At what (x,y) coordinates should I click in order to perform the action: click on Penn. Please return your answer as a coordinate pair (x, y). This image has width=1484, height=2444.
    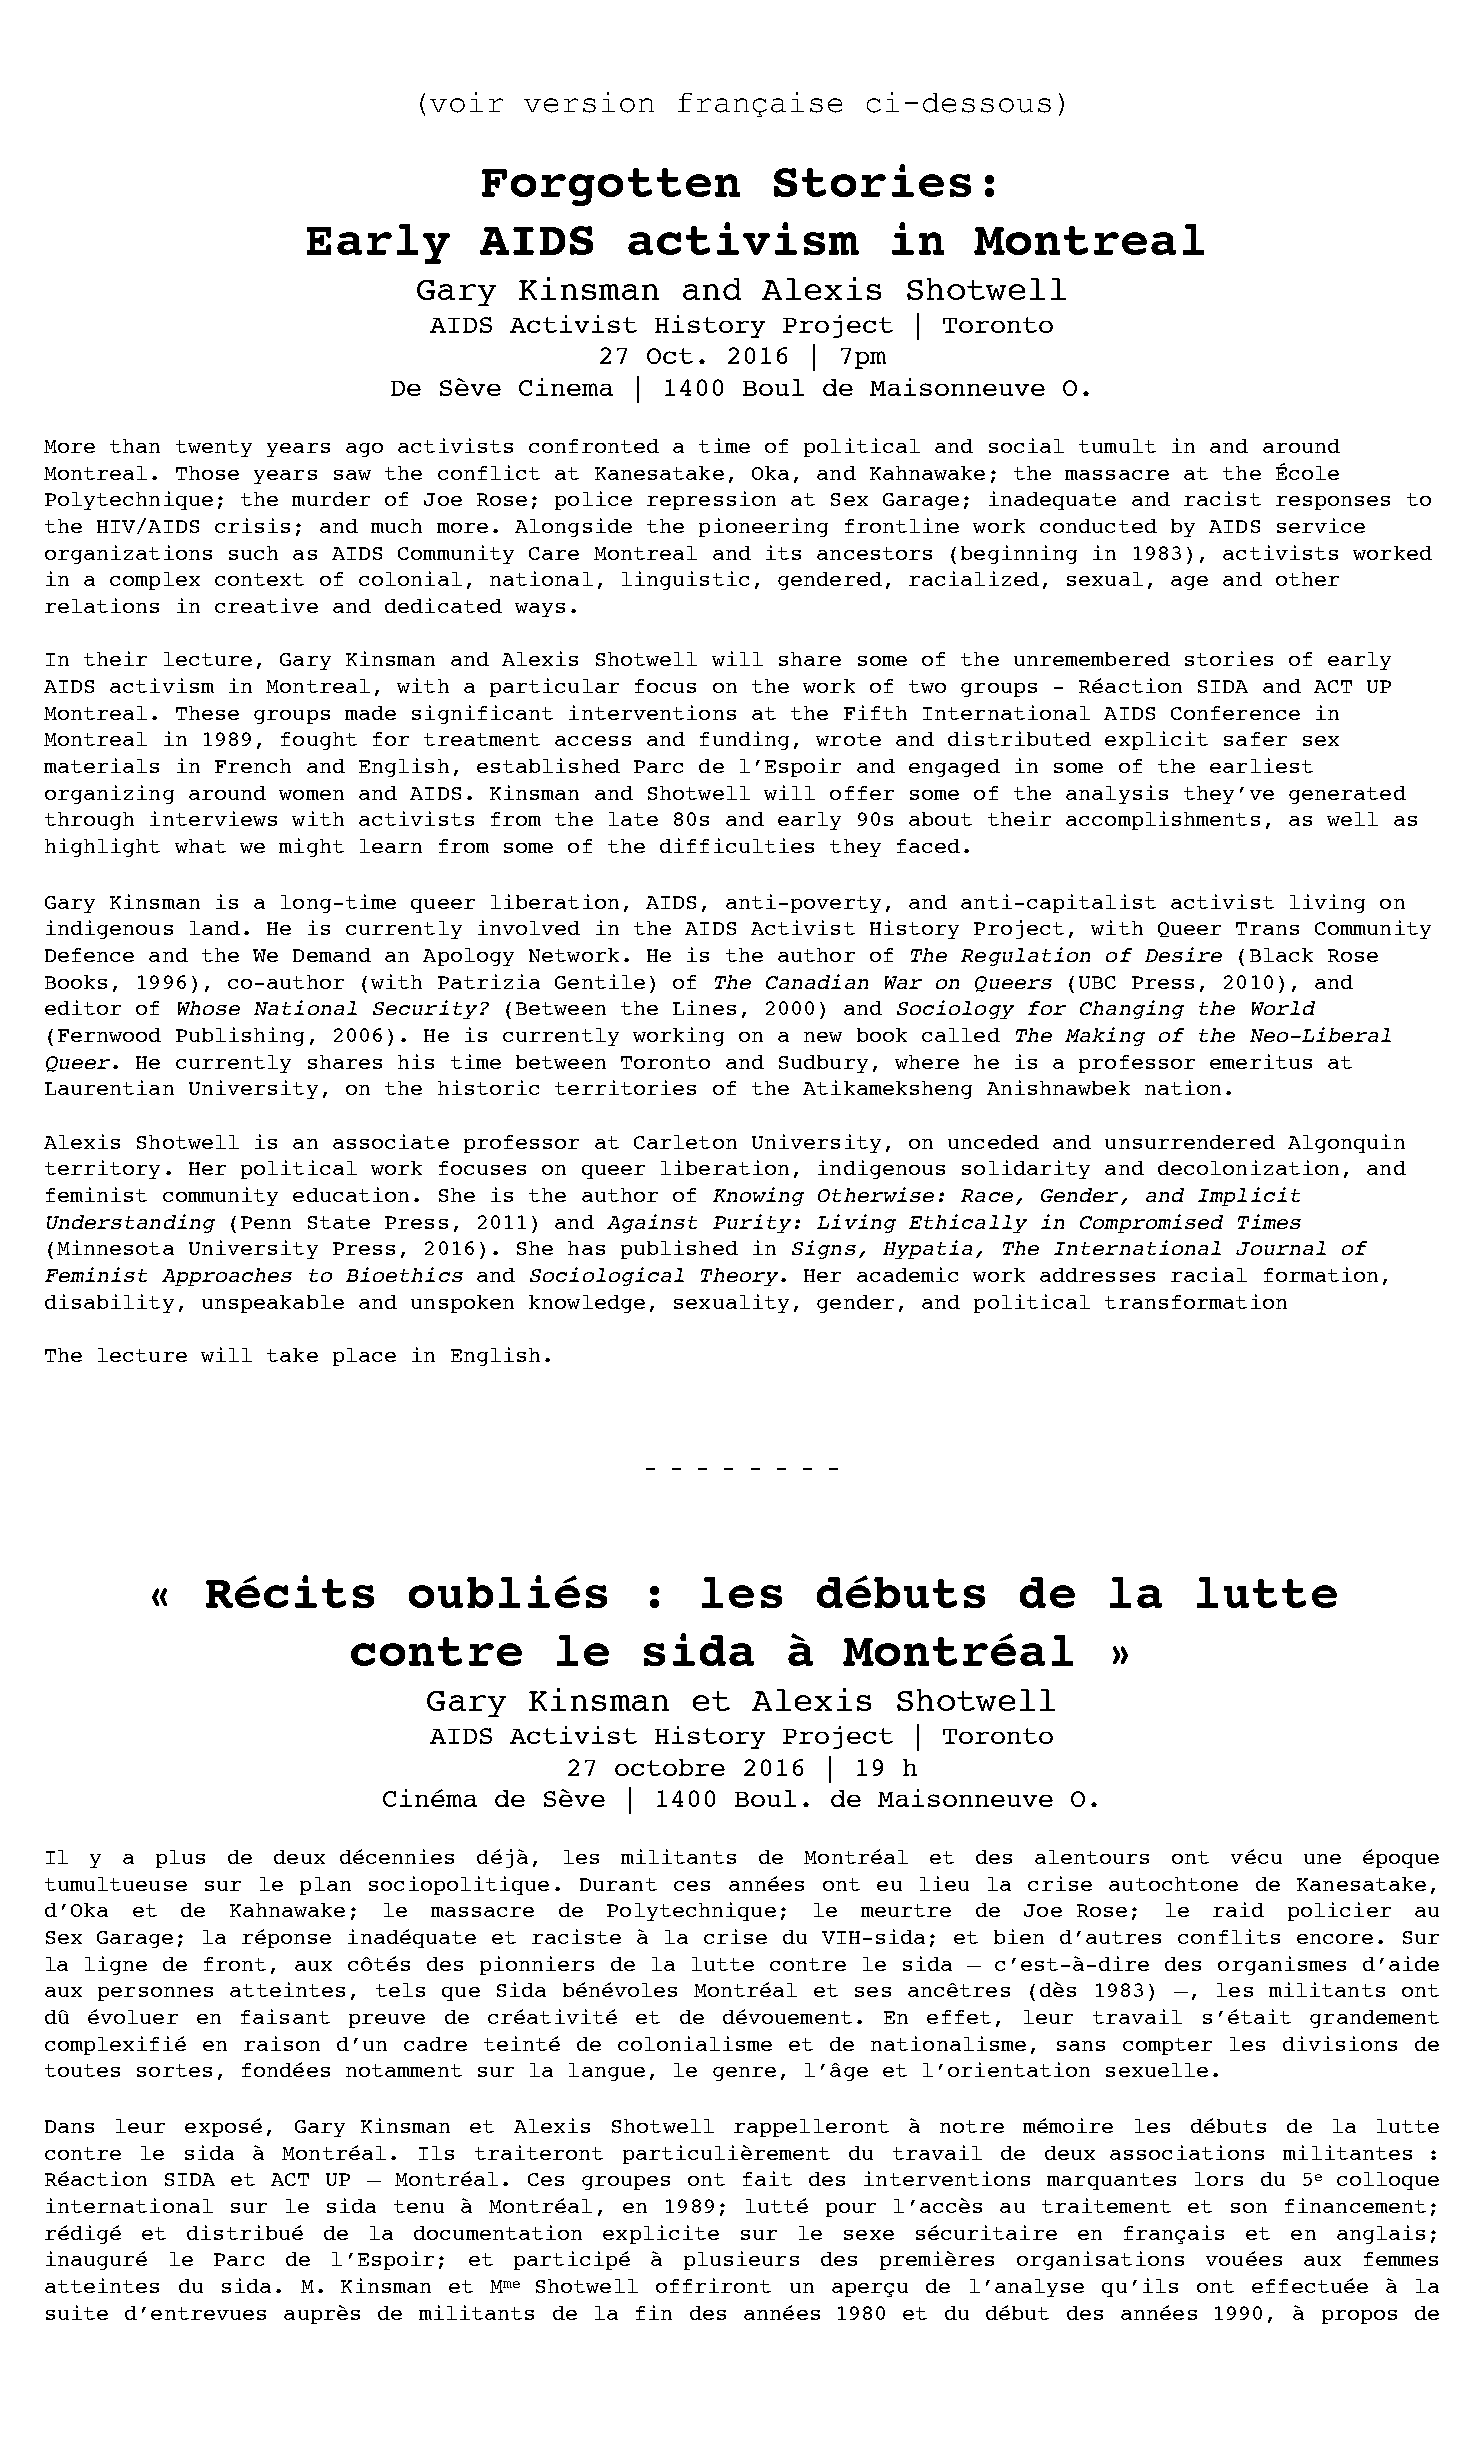
    Looking at the image, I should click on (266, 1222).
